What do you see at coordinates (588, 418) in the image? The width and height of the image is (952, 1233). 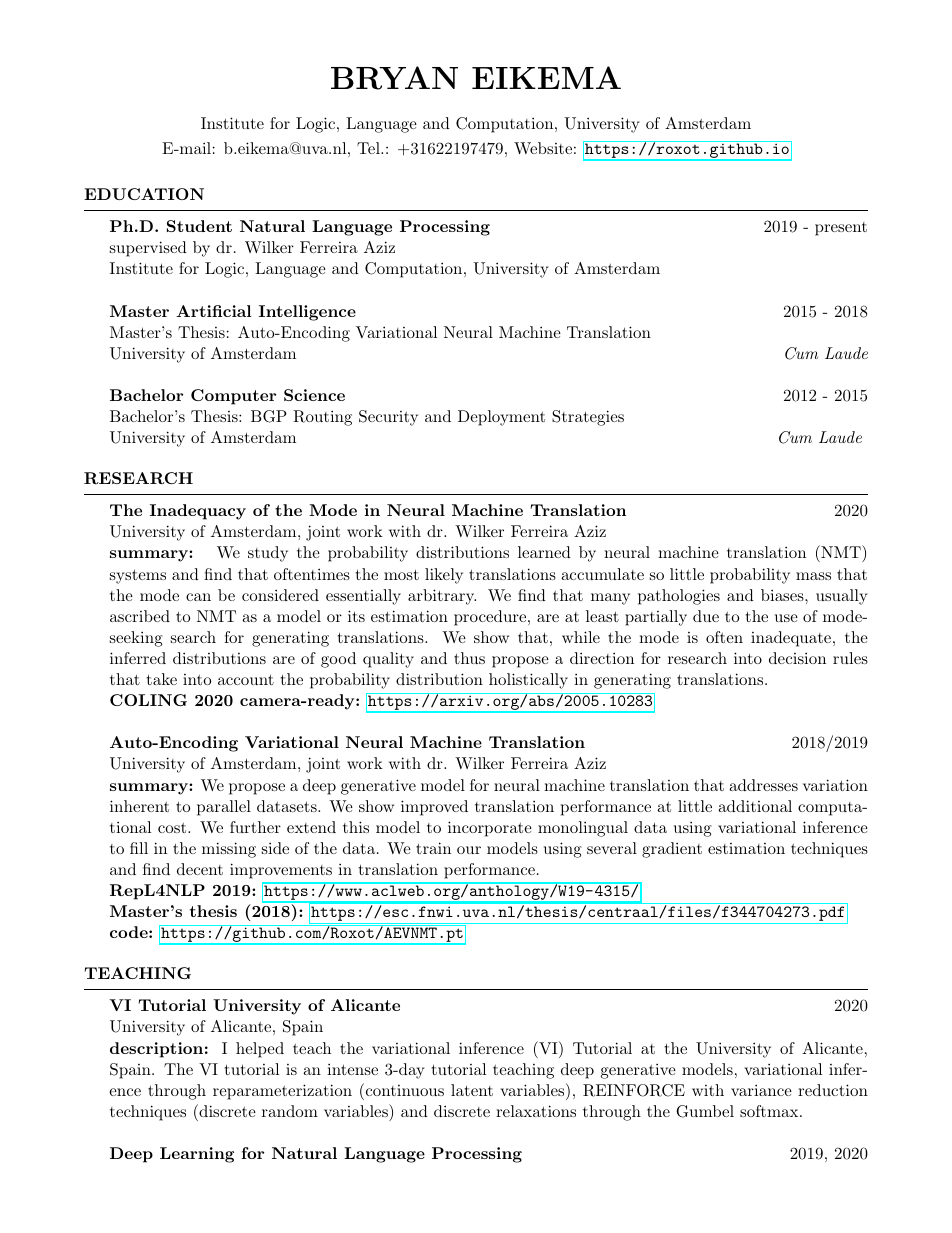 I see `Strategies` at bounding box center [588, 418].
